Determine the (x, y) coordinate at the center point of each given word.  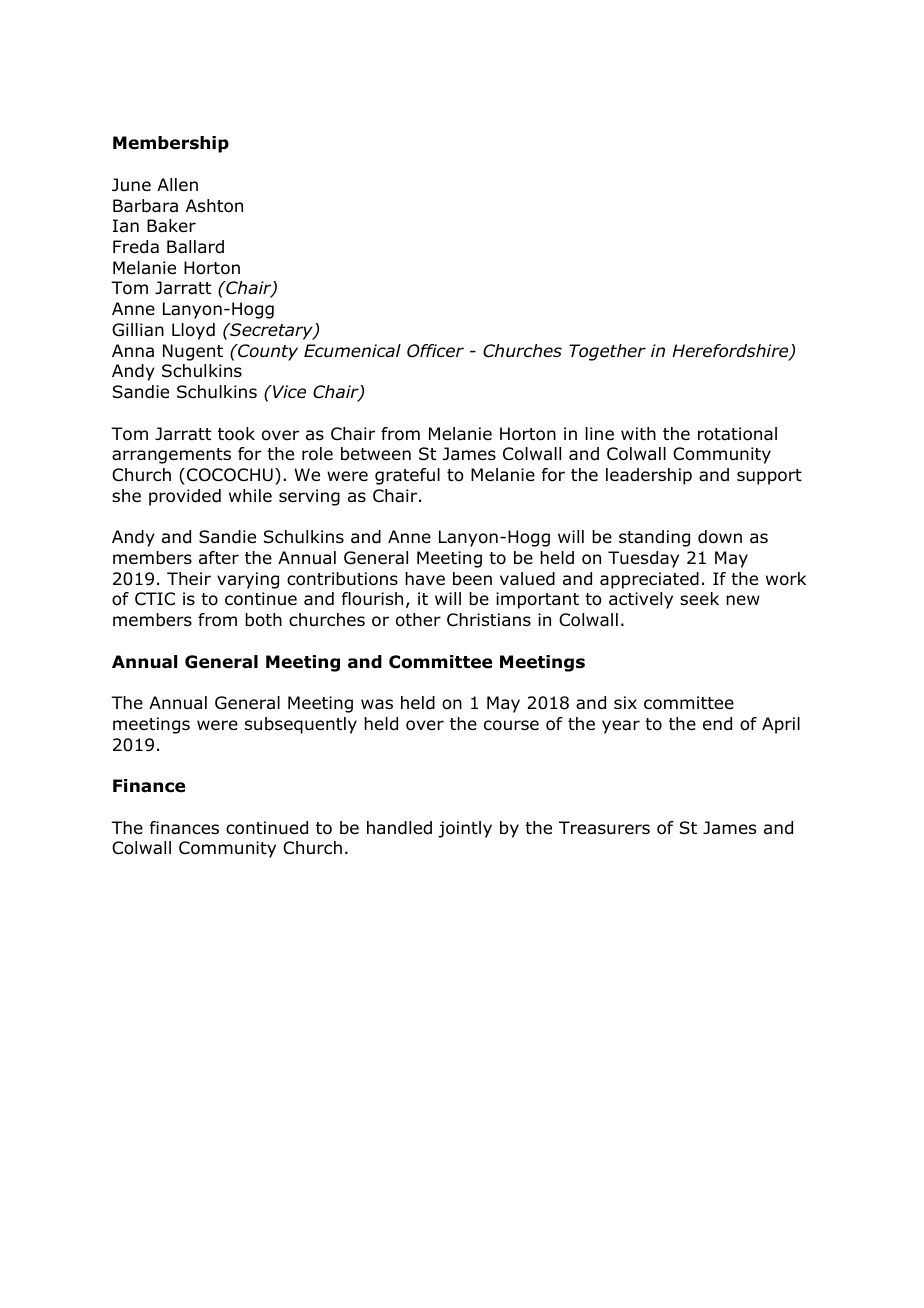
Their (189, 578)
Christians (489, 620)
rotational (737, 434)
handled (399, 828)
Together (607, 352)
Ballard (195, 247)
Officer (435, 351)
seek (699, 599)
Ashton (214, 206)
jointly (465, 829)
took (236, 434)
